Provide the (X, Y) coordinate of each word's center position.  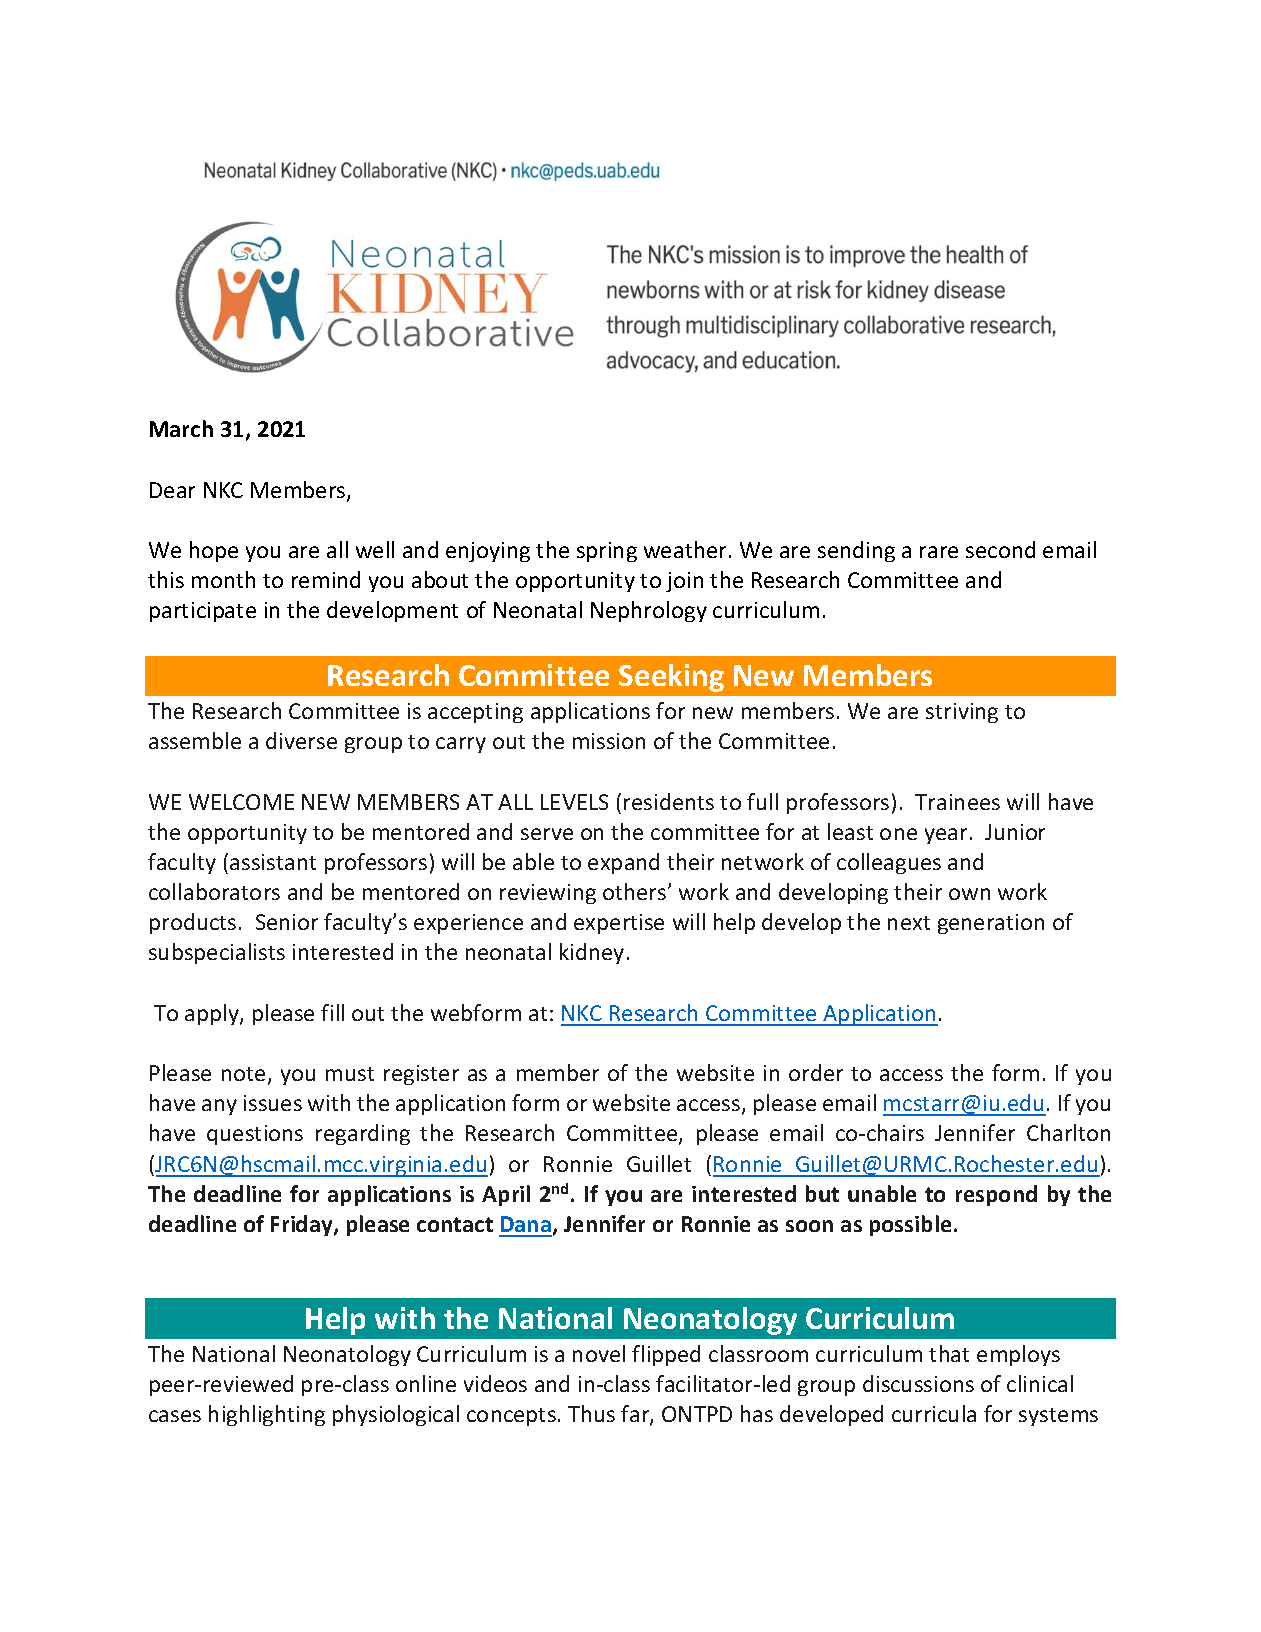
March (181, 428)
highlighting (267, 1415)
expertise (619, 924)
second (1000, 549)
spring (607, 552)
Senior (287, 922)
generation (991, 924)
